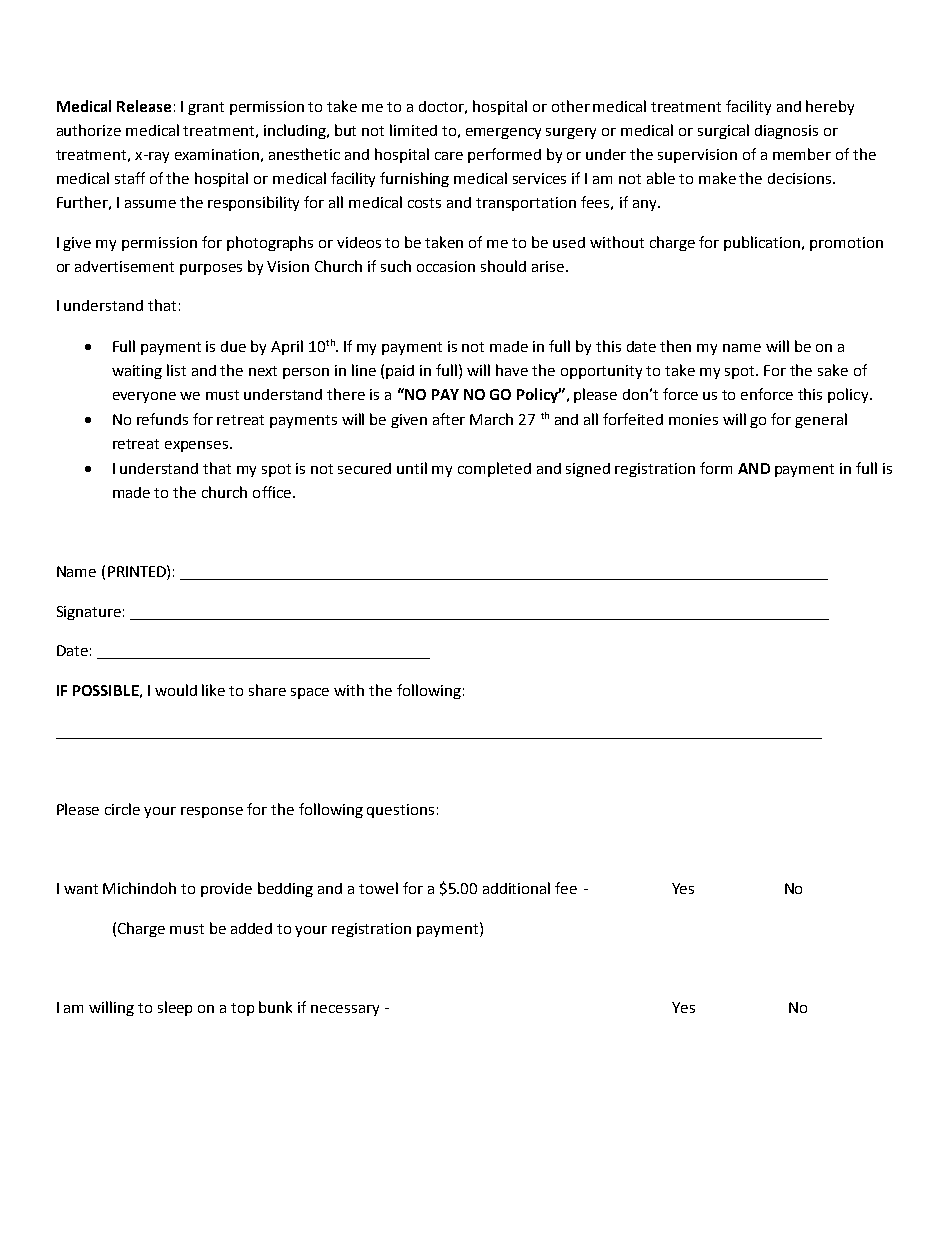 The image size is (952, 1233). I want to click on necessary, so click(345, 1010).
